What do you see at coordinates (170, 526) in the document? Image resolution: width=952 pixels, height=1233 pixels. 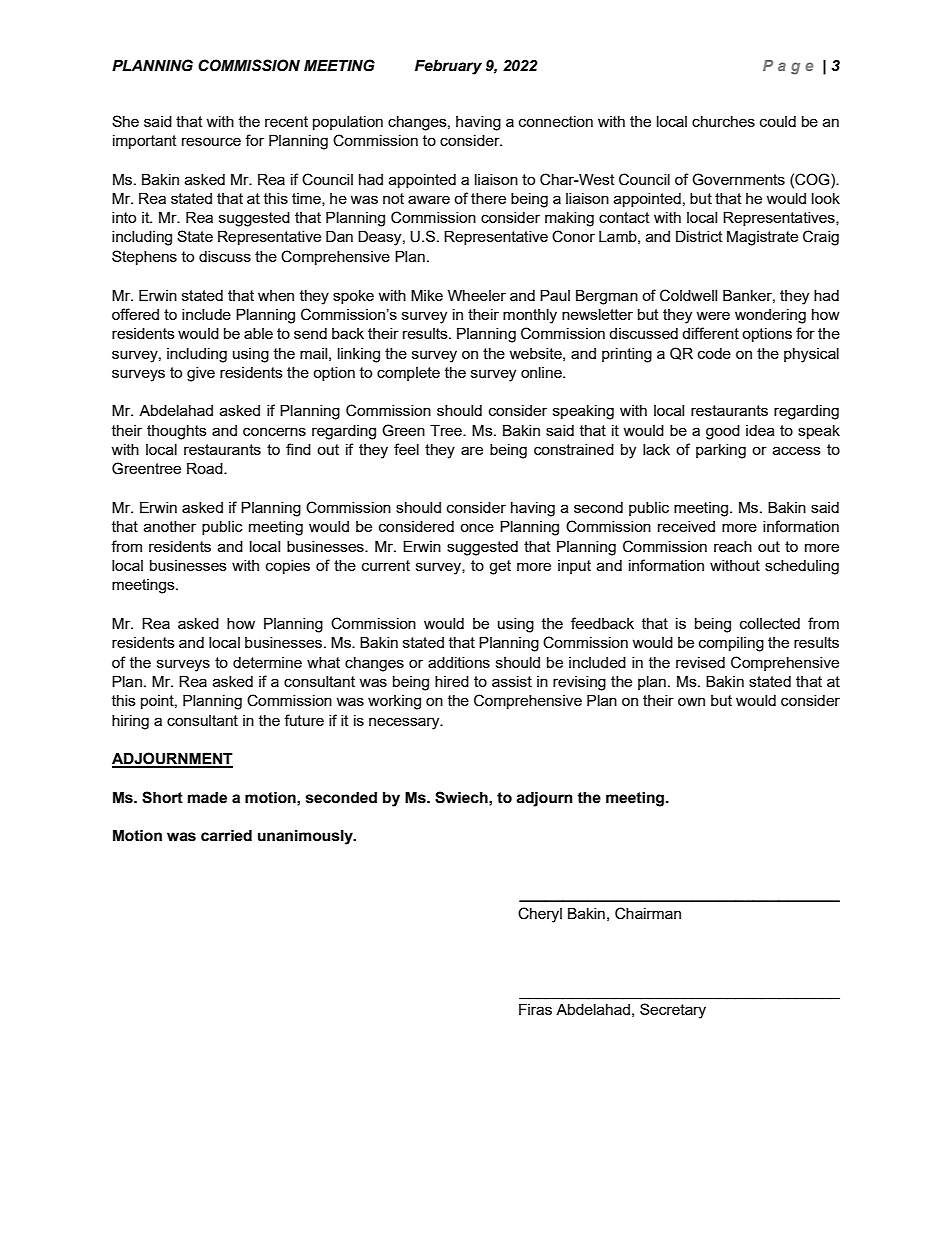 I see `another` at bounding box center [170, 526].
